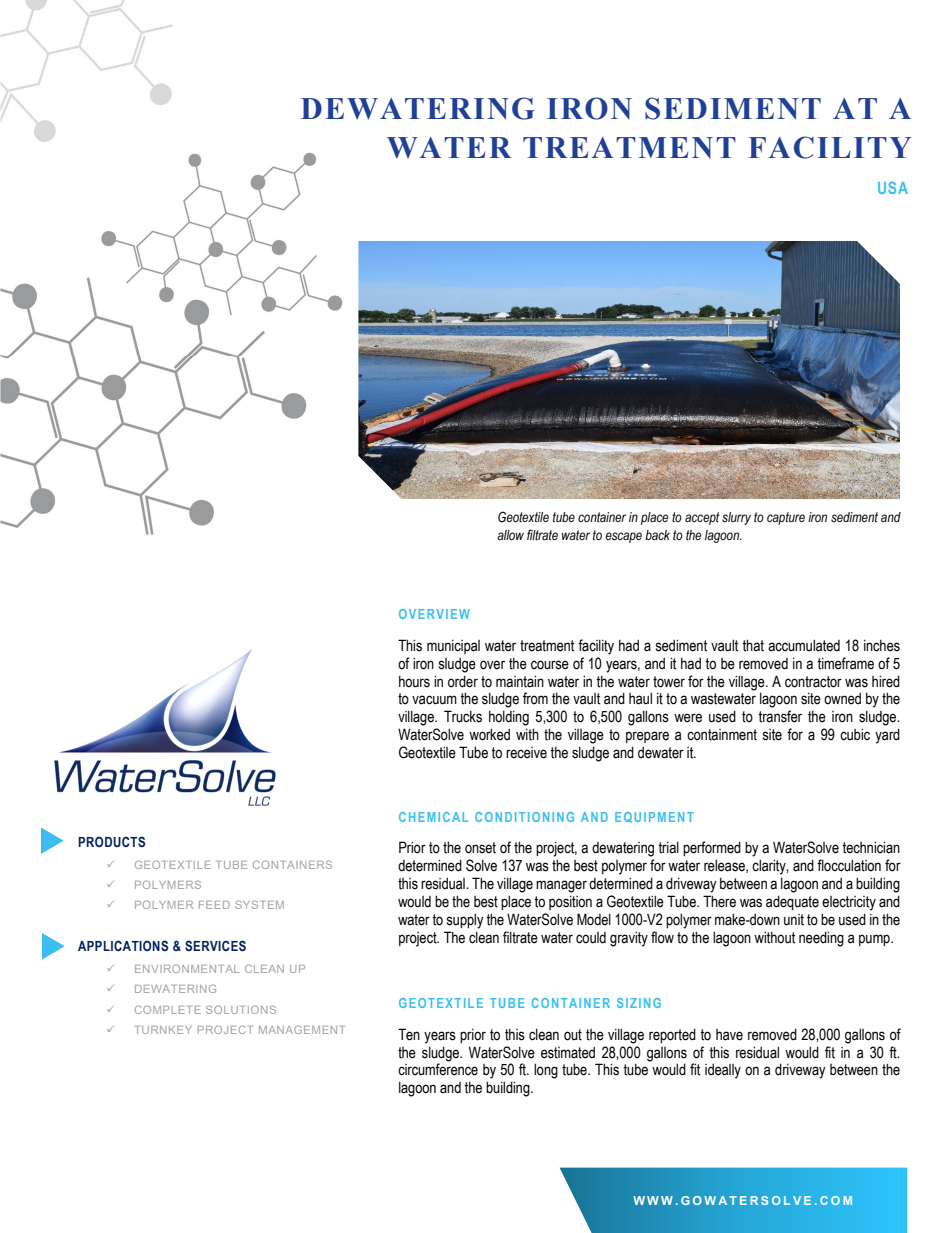  I want to click on municipal, so click(453, 647).
